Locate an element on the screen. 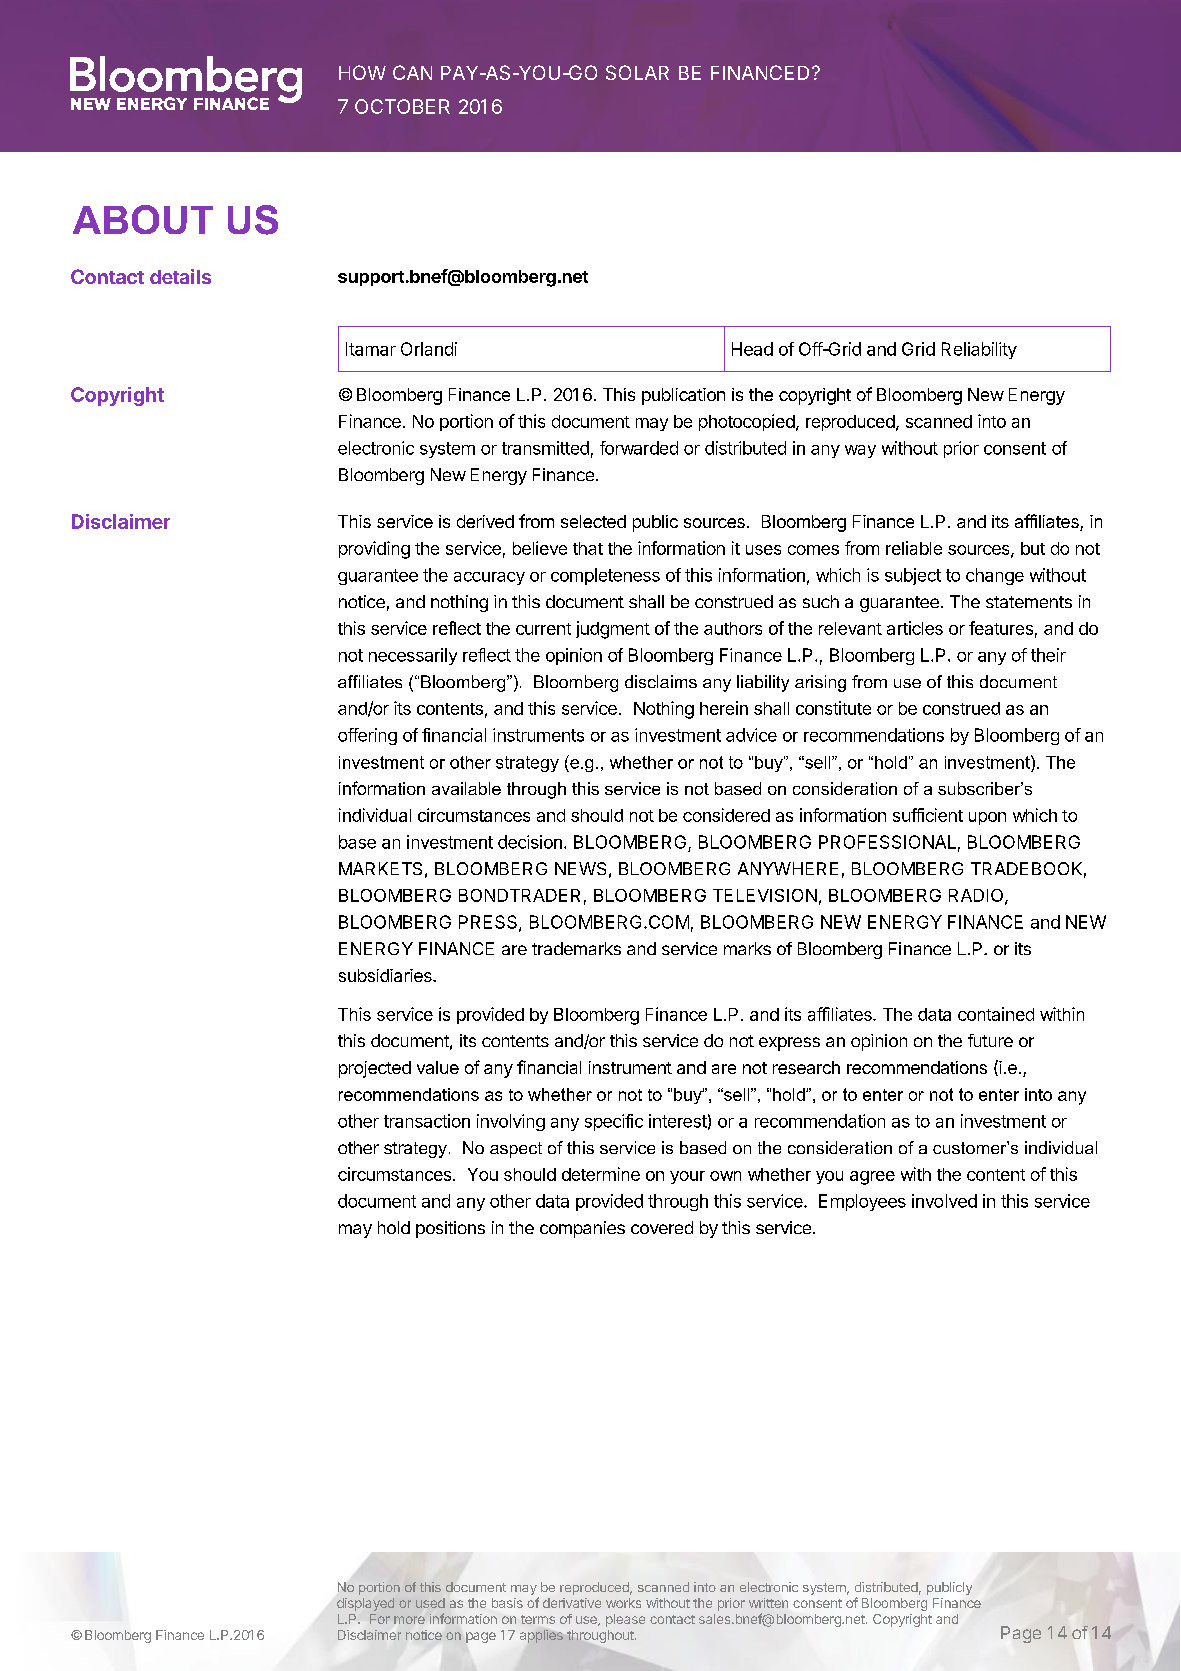 The image size is (1181, 1671). providing is located at coordinates (374, 550).
